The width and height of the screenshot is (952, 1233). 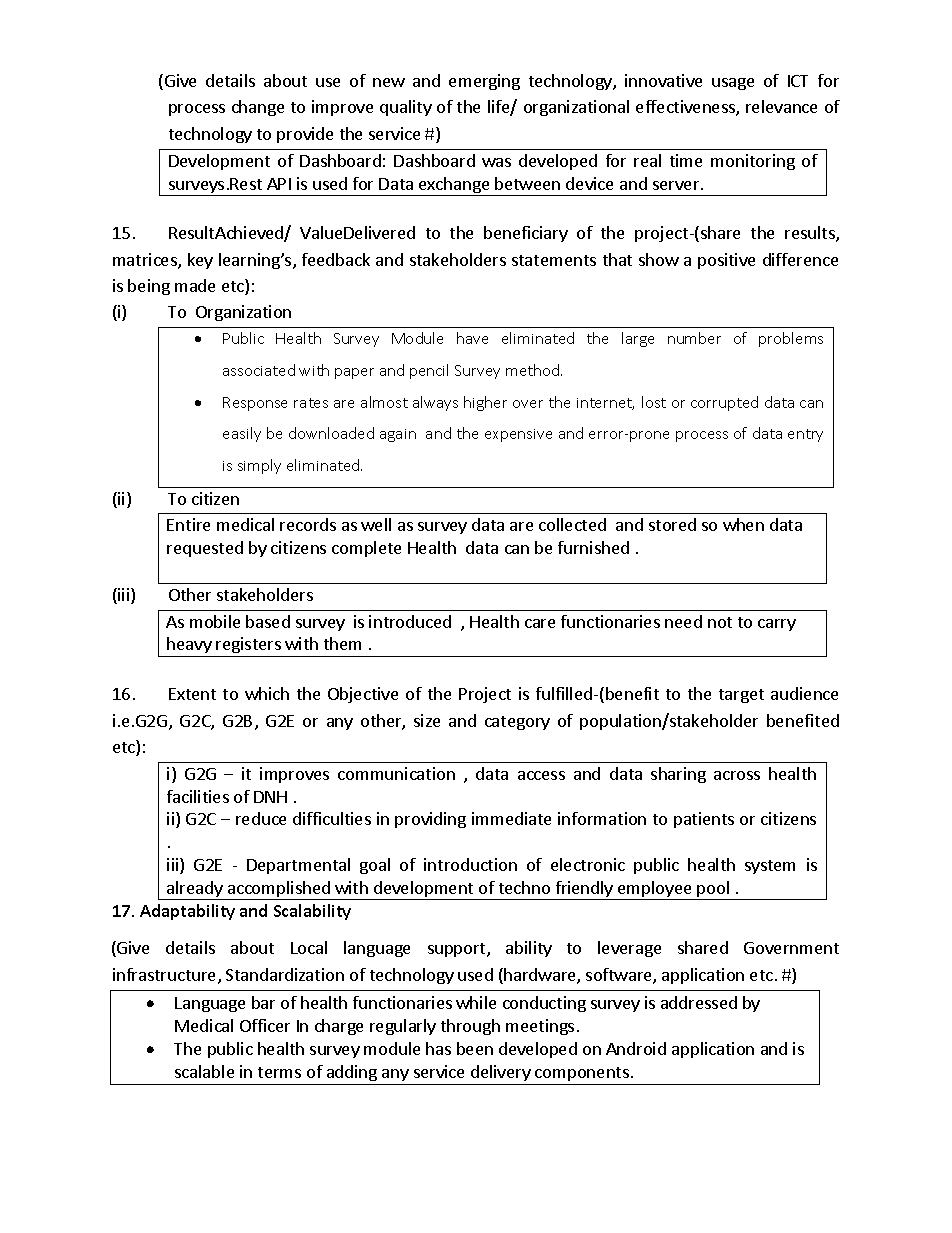 I want to click on Extent, so click(x=192, y=694).
